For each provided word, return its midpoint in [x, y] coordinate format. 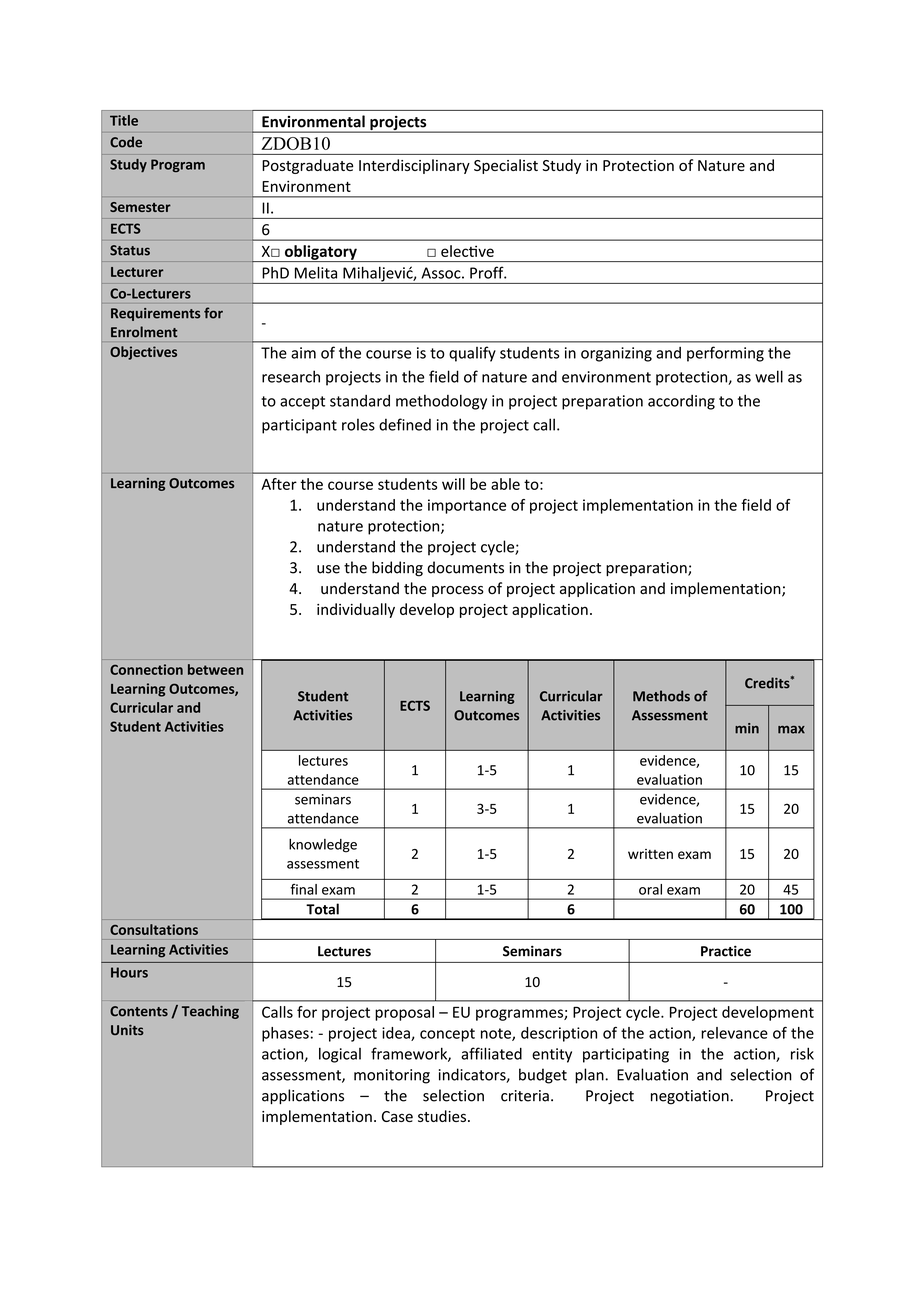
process [458, 591]
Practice [726, 951]
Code [126, 142]
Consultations [154, 929]
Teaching [210, 1012]
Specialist [506, 166]
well [769, 376]
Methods [661, 696]
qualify [472, 354]
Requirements [155, 314]
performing [725, 354]
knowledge [323, 846]
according [681, 402]
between [215, 669]
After [279, 484]
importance [467, 506]
